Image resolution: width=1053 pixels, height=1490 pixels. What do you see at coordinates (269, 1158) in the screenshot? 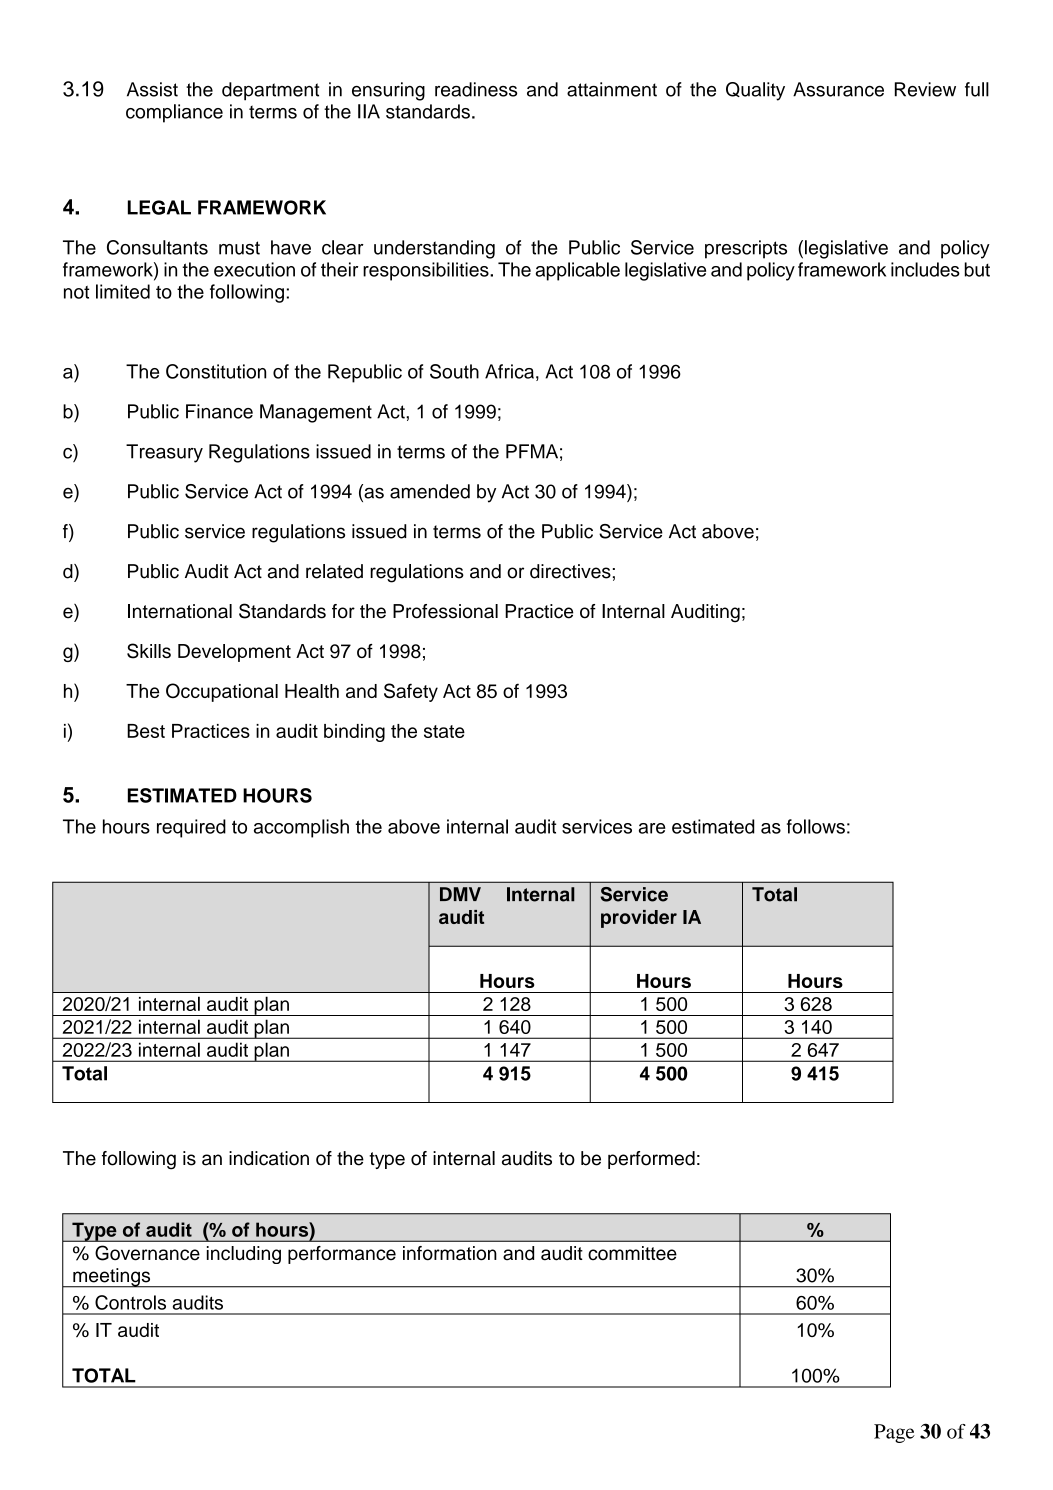
I see `indication` at bounding box center [269, 1158].
